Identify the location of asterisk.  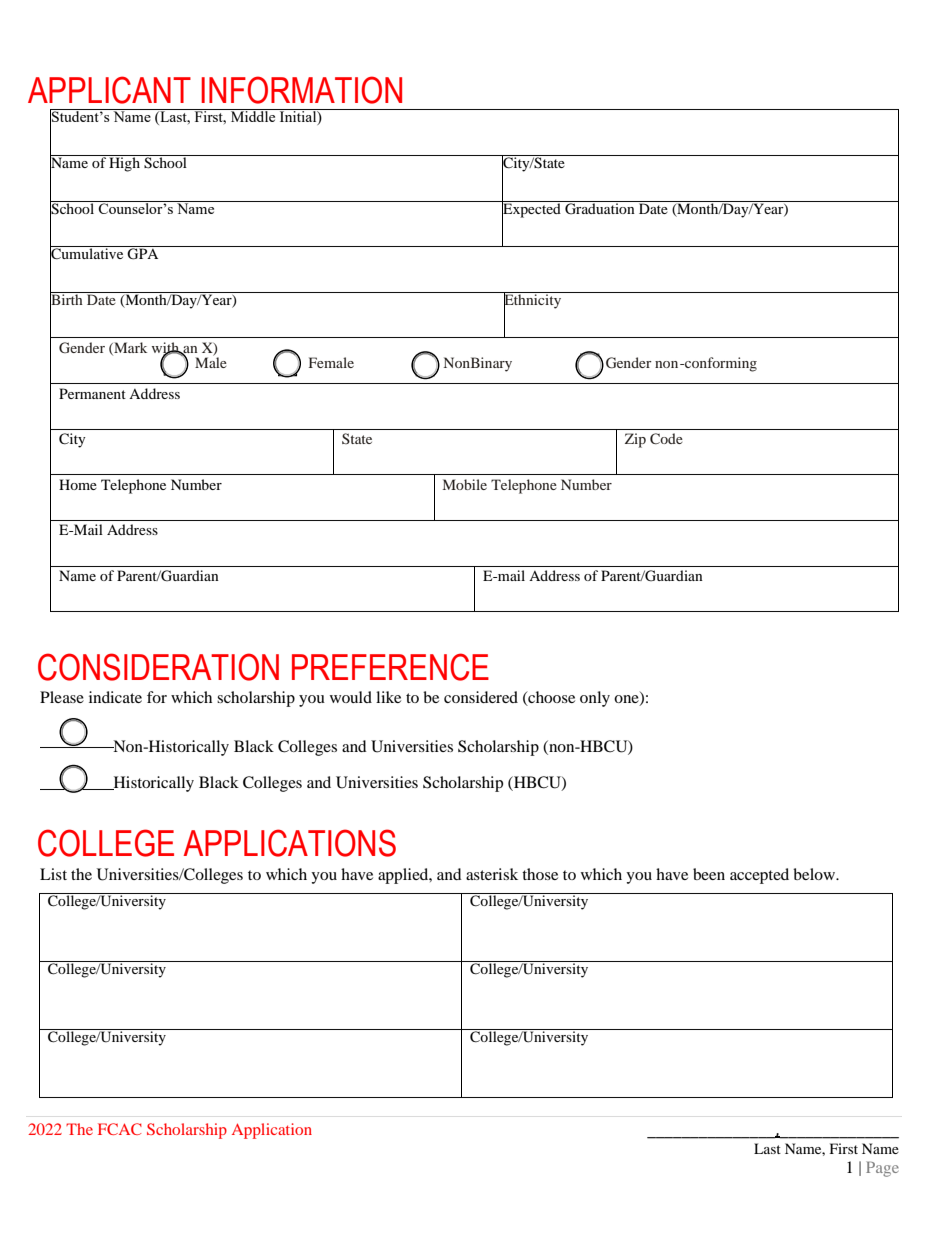
(492, 874).
